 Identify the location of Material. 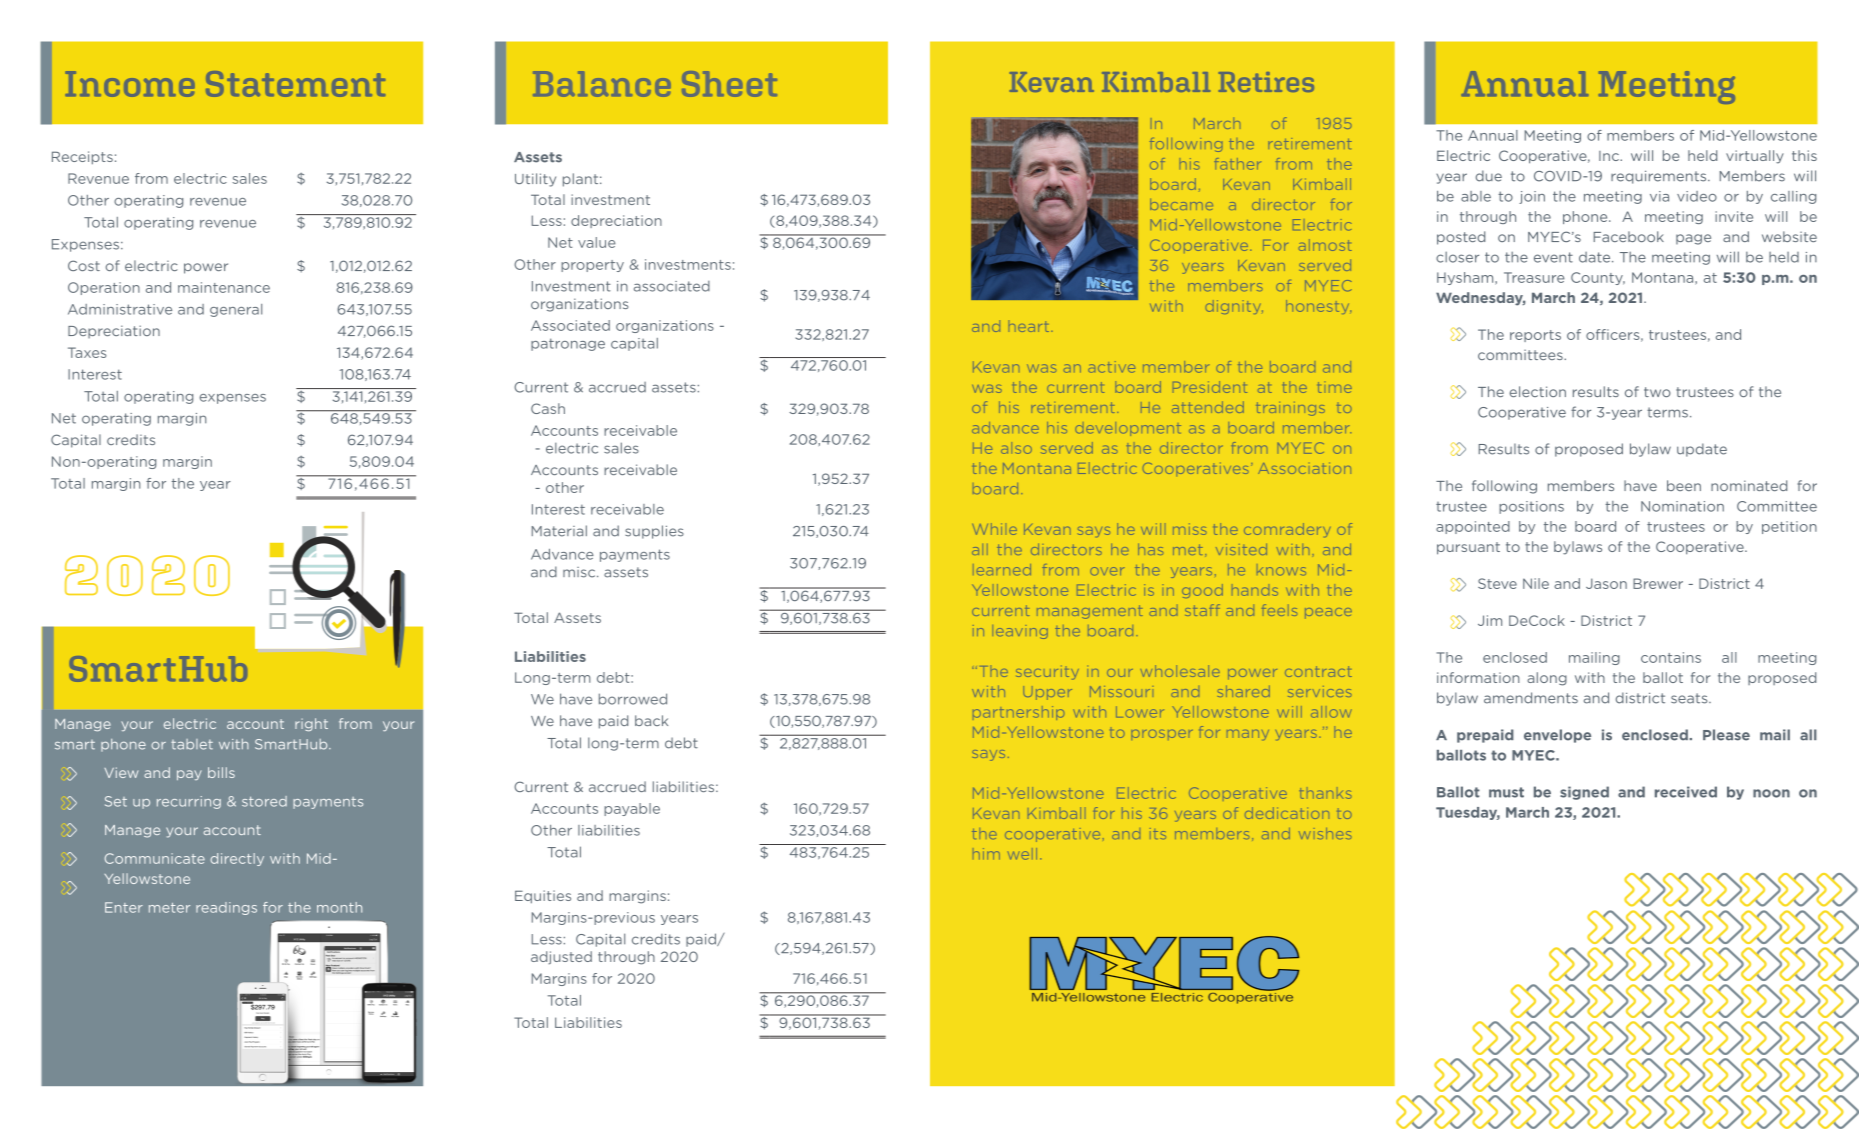
(559, 531).
